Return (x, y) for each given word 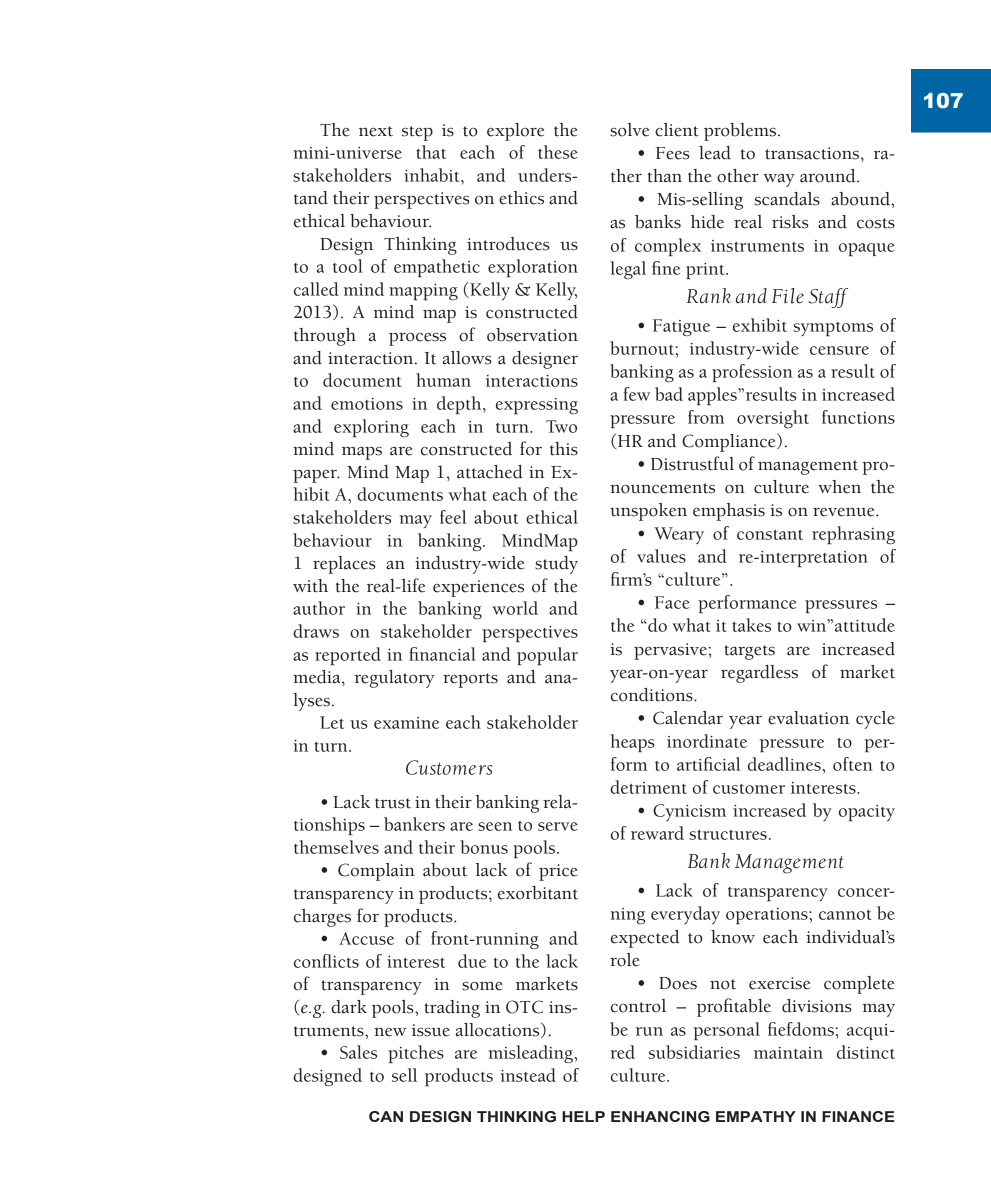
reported (348, 656)
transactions (813, 153)
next (376, 131)
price (558, 872)
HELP (583, 1116)
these (558, 152)
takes (751, 625)
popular (547, 656)
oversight (773, 419)
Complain (376, 872)
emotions (367, 404)
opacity (867, 813)
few (637, 394)
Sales (358, 1052)
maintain (788, 1053)
